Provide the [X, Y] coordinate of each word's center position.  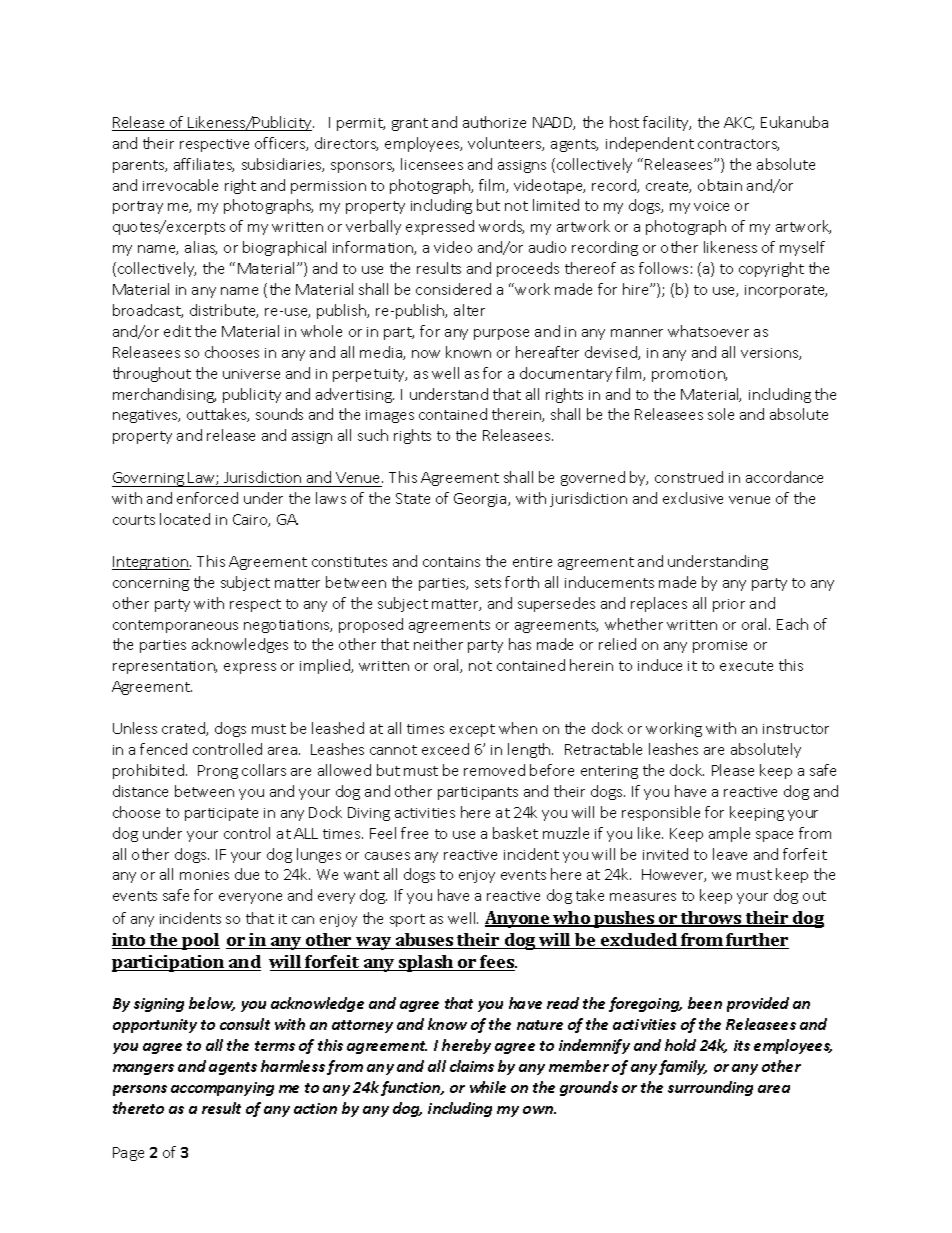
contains [451, 562]
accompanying [222, 1089]
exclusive [693, 498]
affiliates [204, 165]
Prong [218, 772]
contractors [738, 145]
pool [200, 941]
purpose [501, 334]
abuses [424, 941]
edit [177, 331]
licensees [432, 164]
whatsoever [708, 331]
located [185, 519]
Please [733, 770]
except [472, 730]
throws [712, 919]
